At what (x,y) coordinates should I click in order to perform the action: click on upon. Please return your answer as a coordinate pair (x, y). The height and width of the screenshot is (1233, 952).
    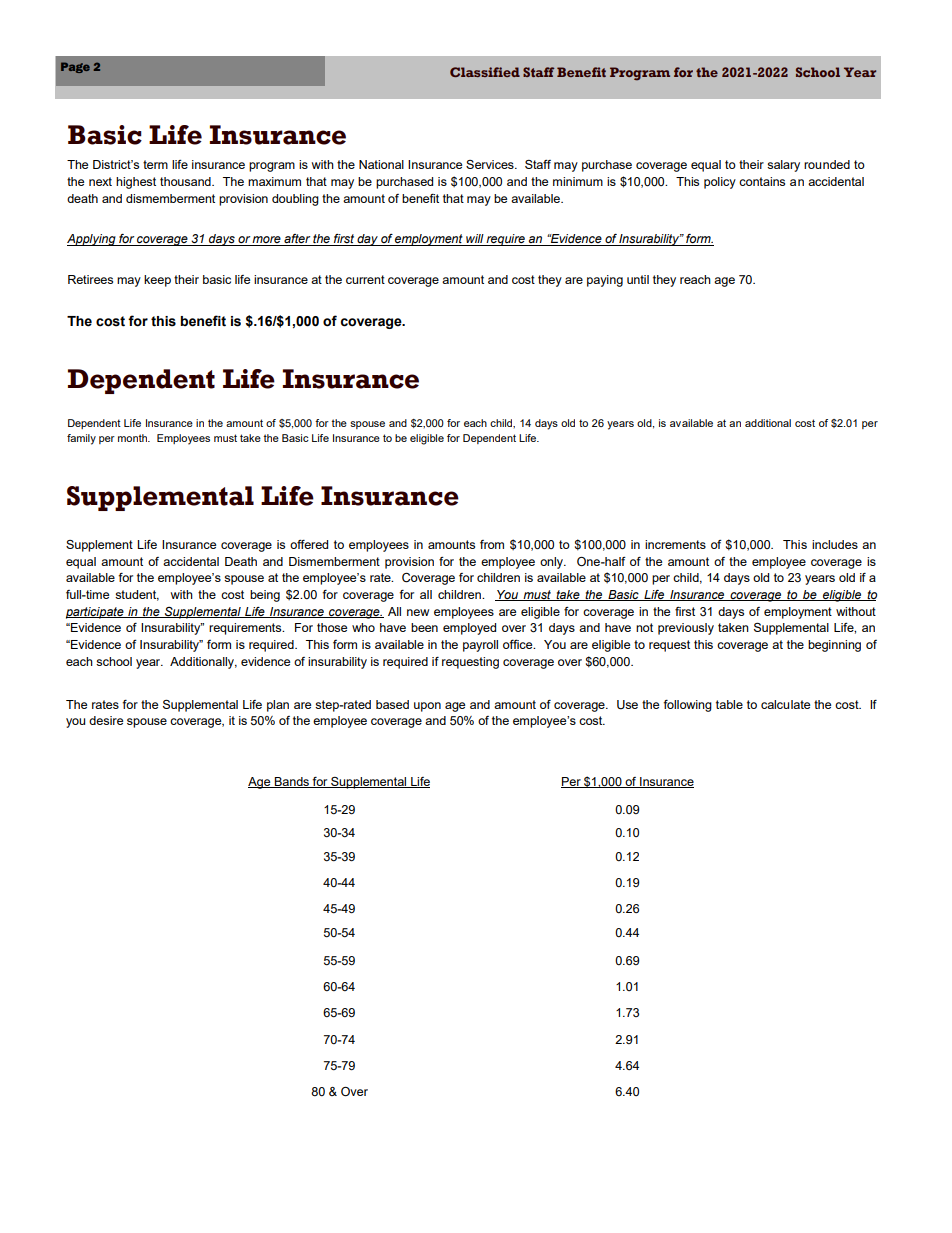
    Looking at the image, I should click on (427, 707).
